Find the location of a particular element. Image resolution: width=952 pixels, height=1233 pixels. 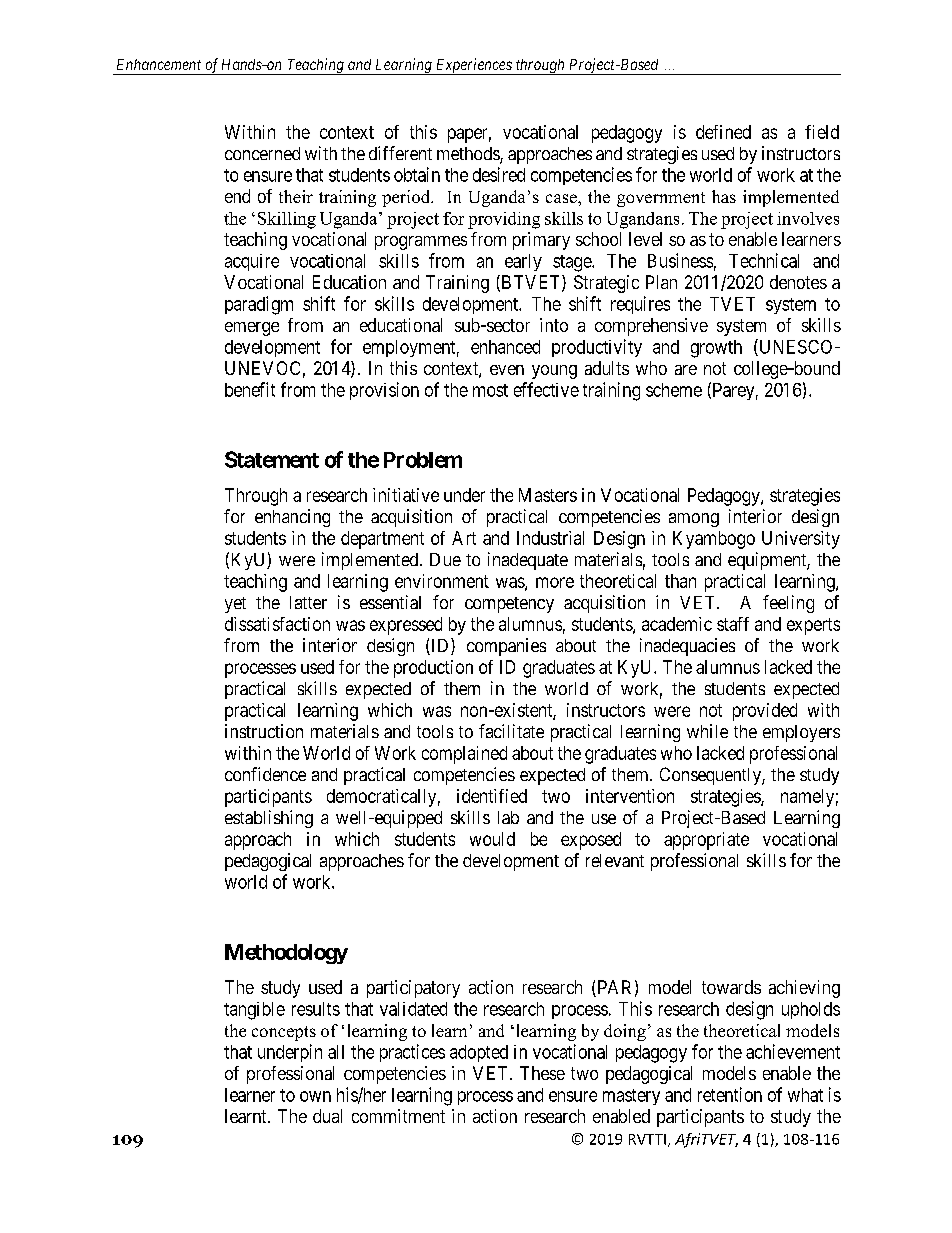

own is located at coordinates (315, 1096).
